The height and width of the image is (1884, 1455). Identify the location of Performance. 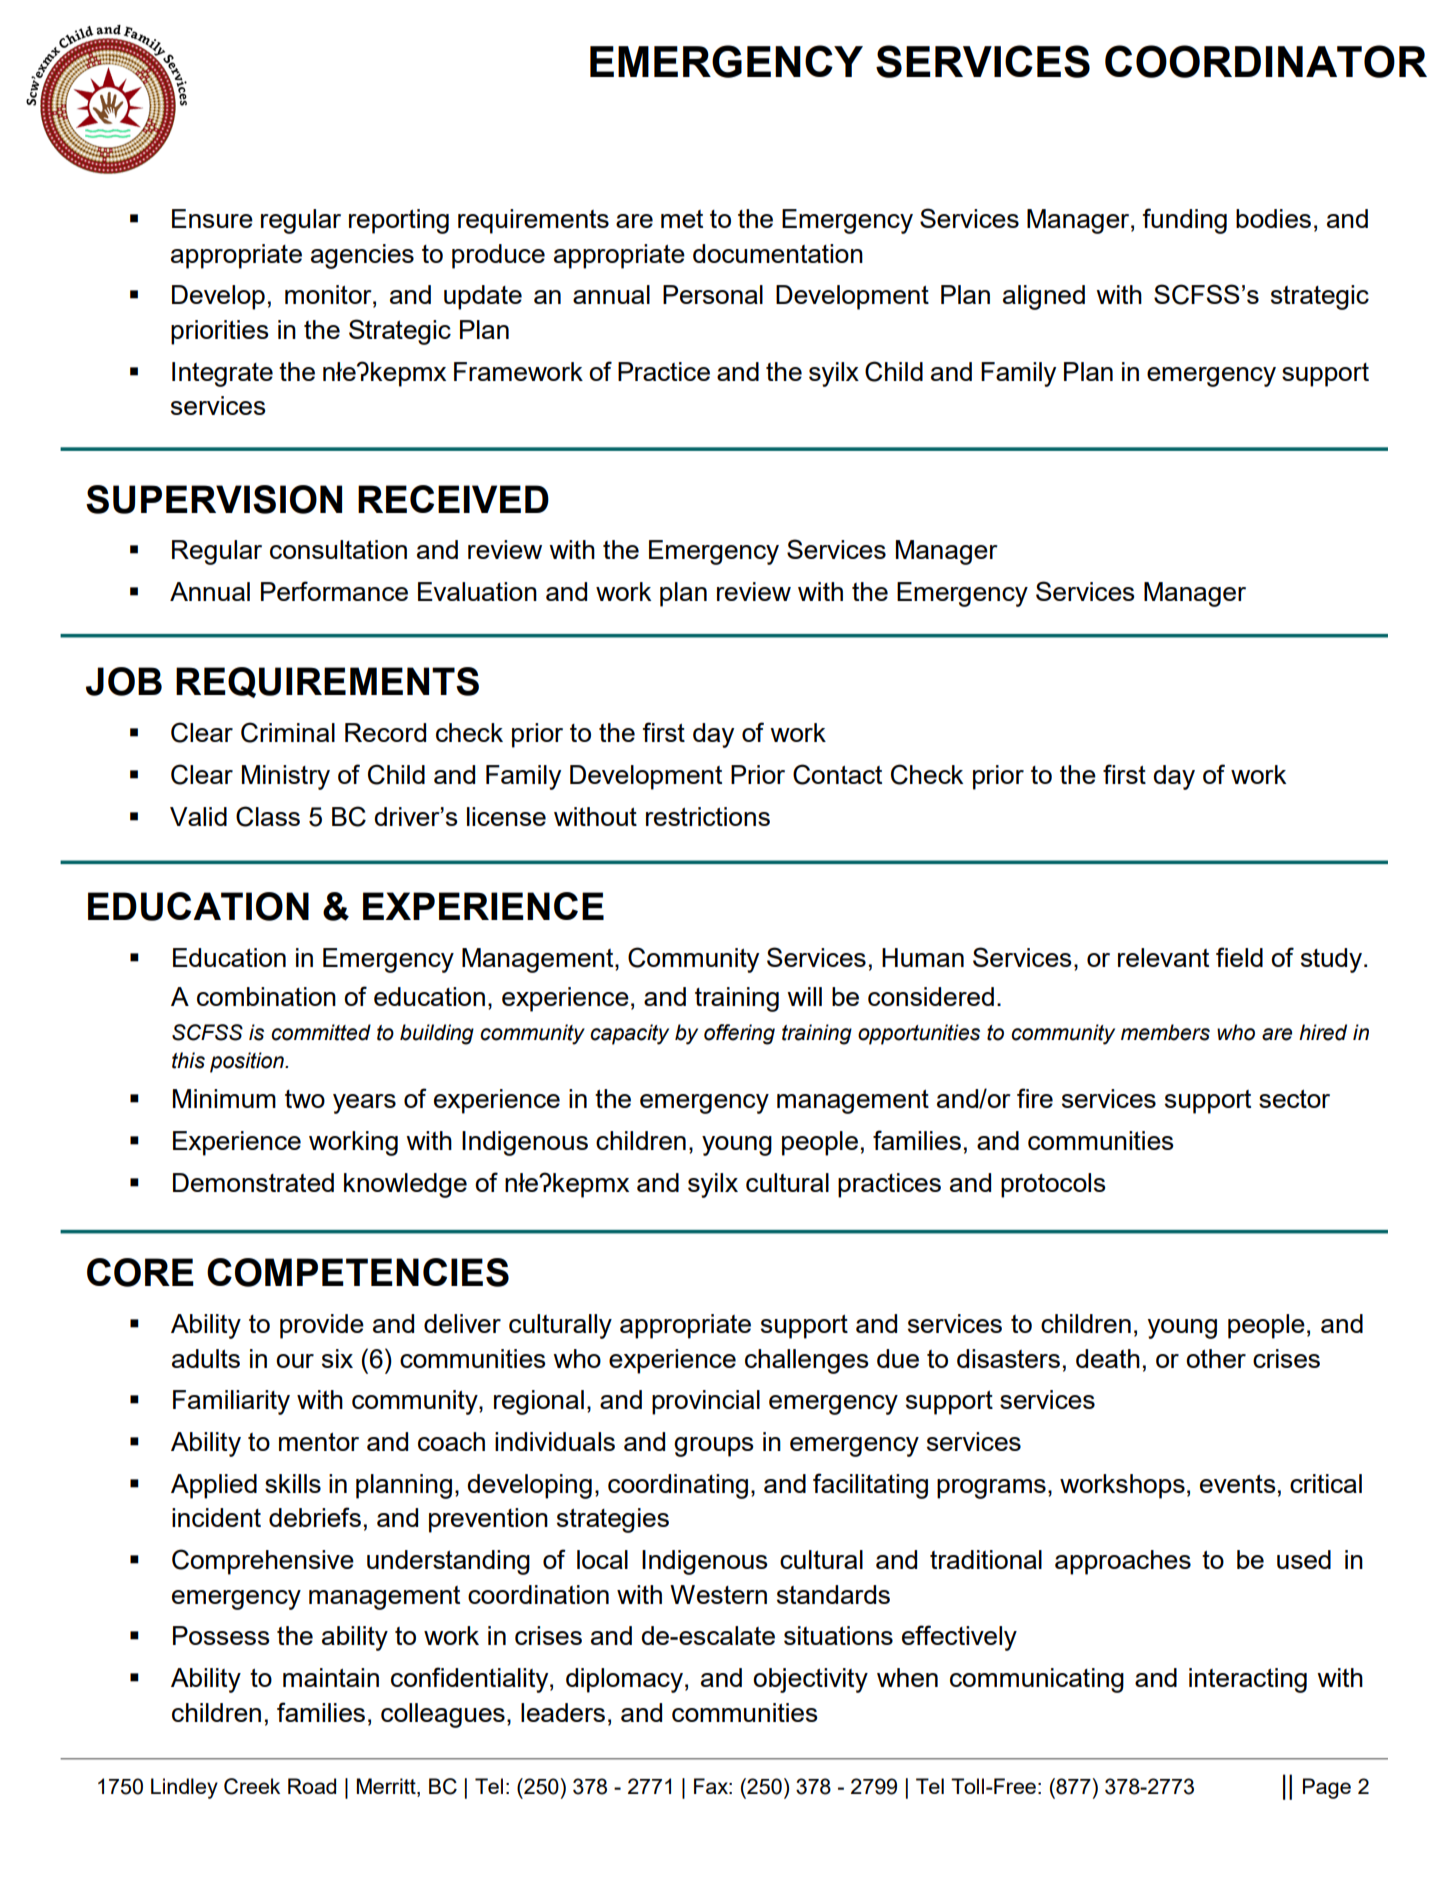
(334, 591).
